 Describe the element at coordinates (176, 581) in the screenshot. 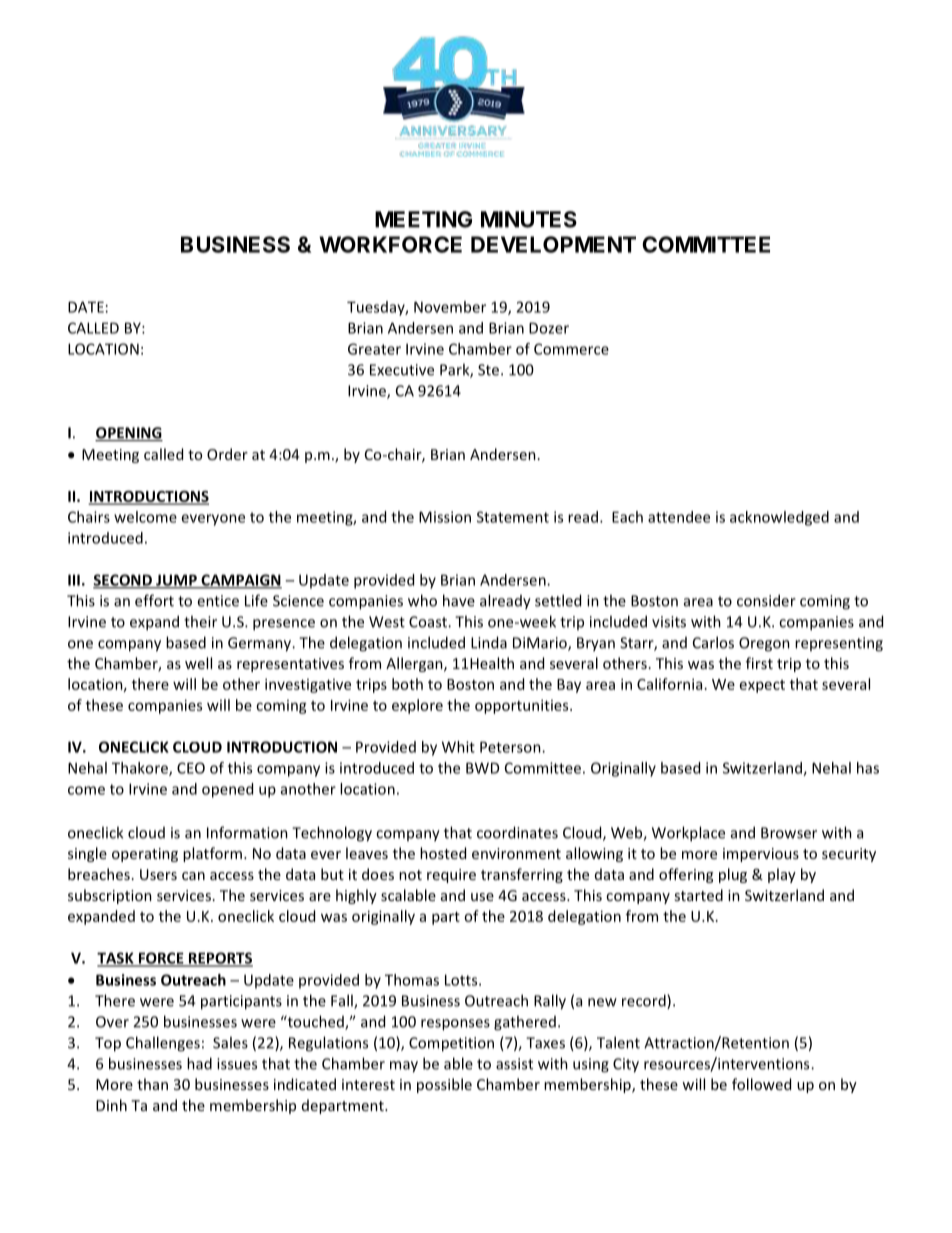

I see `JUMP` at that location.
